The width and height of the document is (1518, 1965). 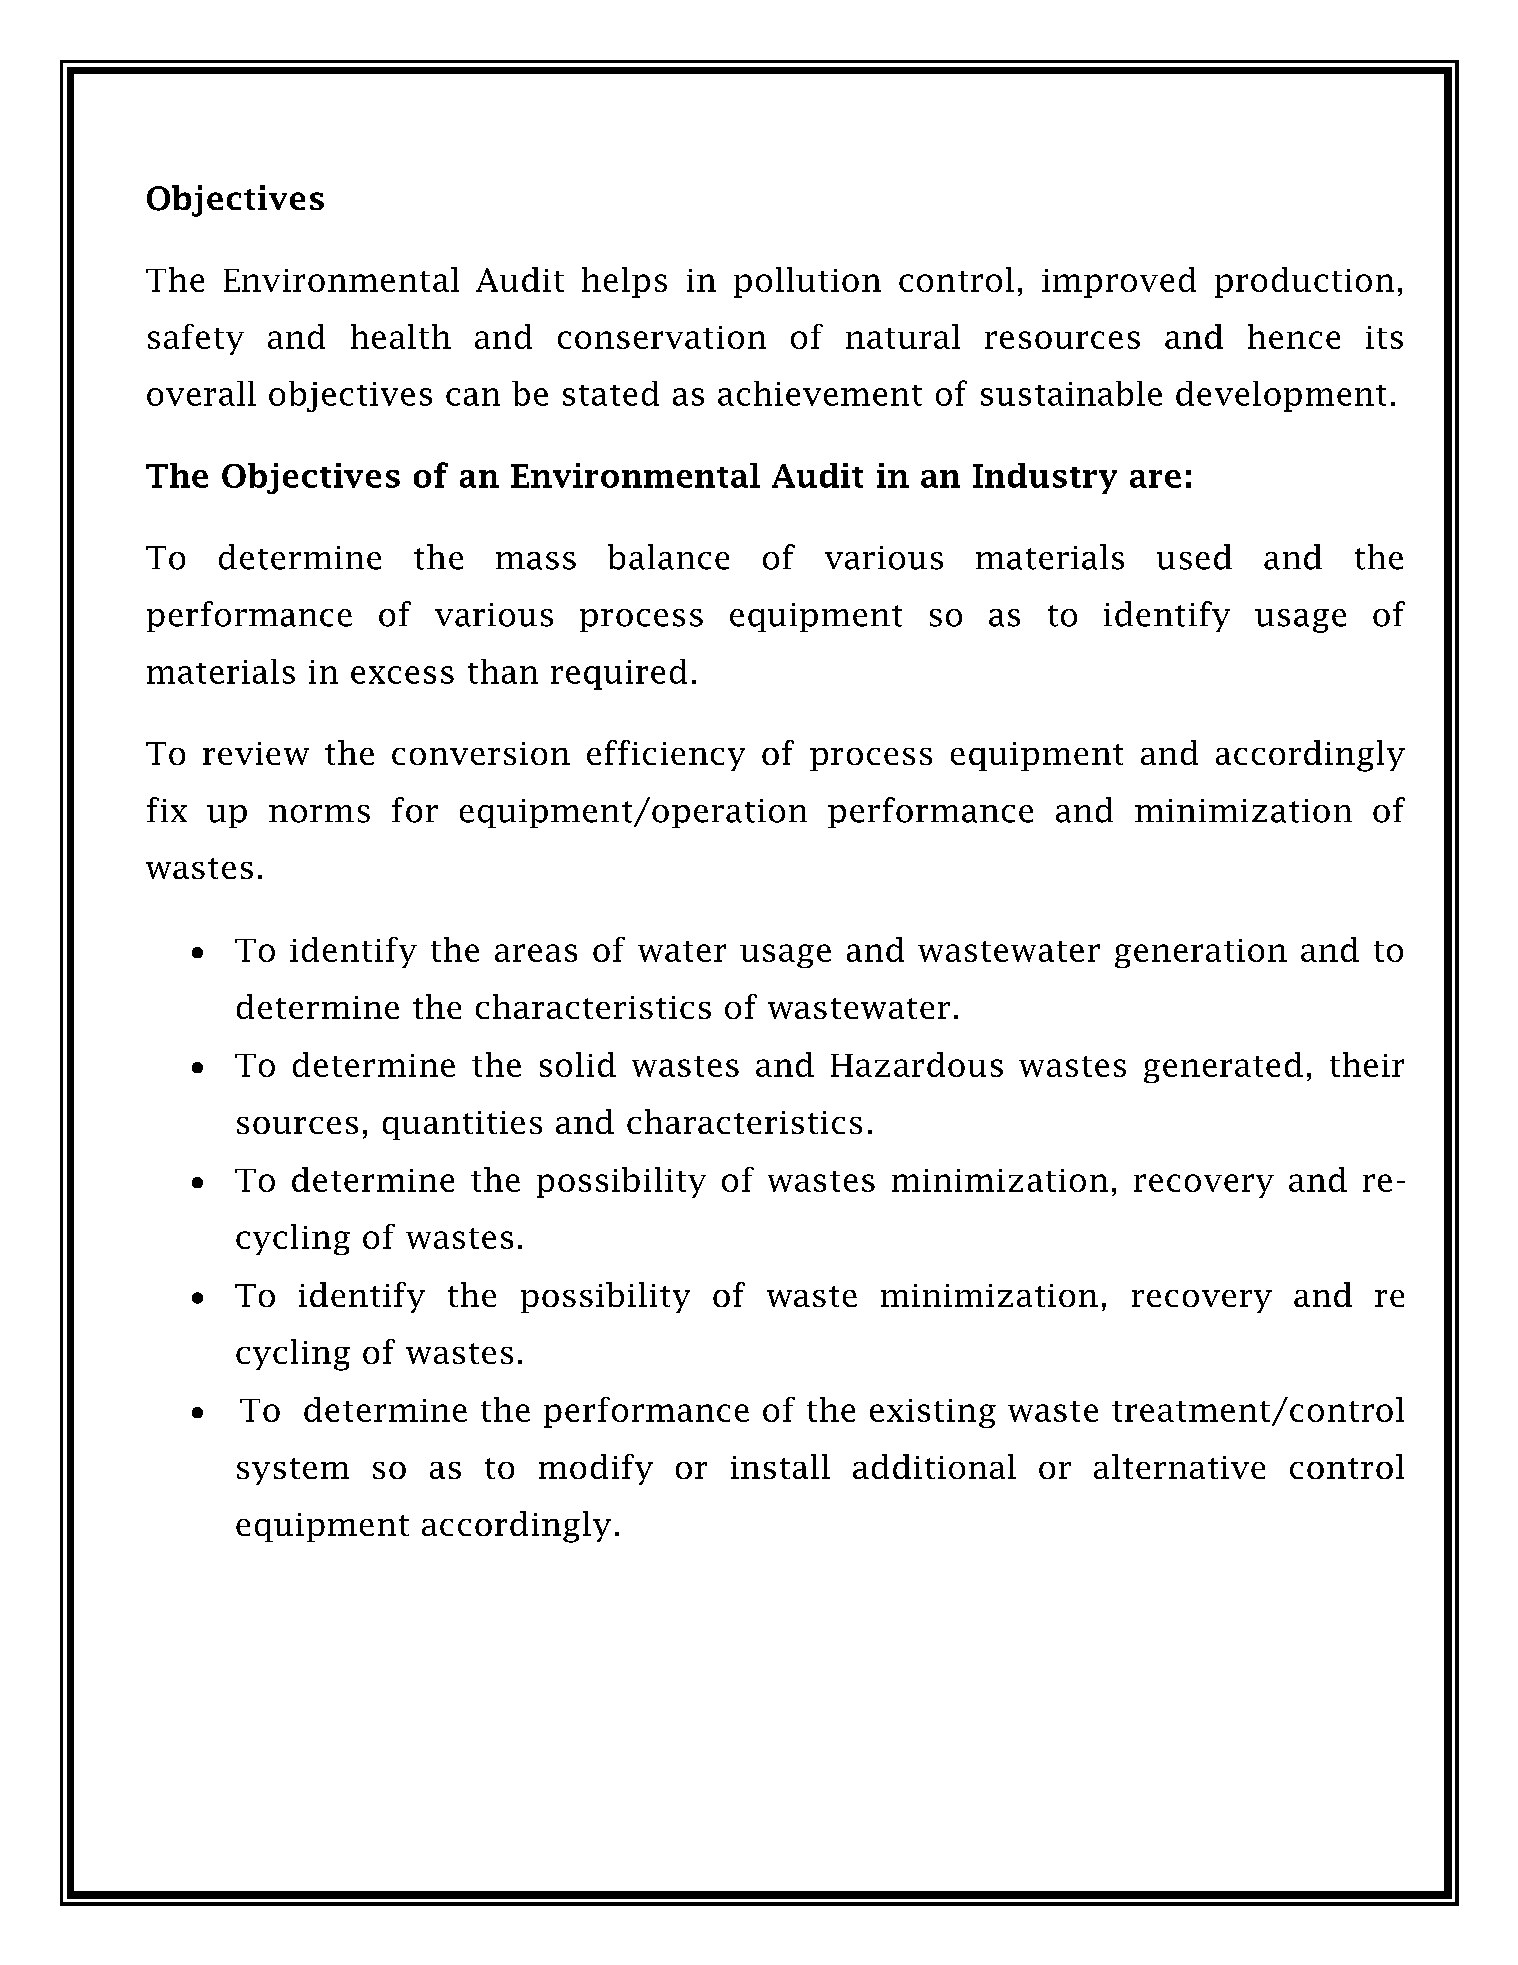 What do you see at coordinates (780, 1466) in the document?
I see `install` at bounding box center [780, 1466].
